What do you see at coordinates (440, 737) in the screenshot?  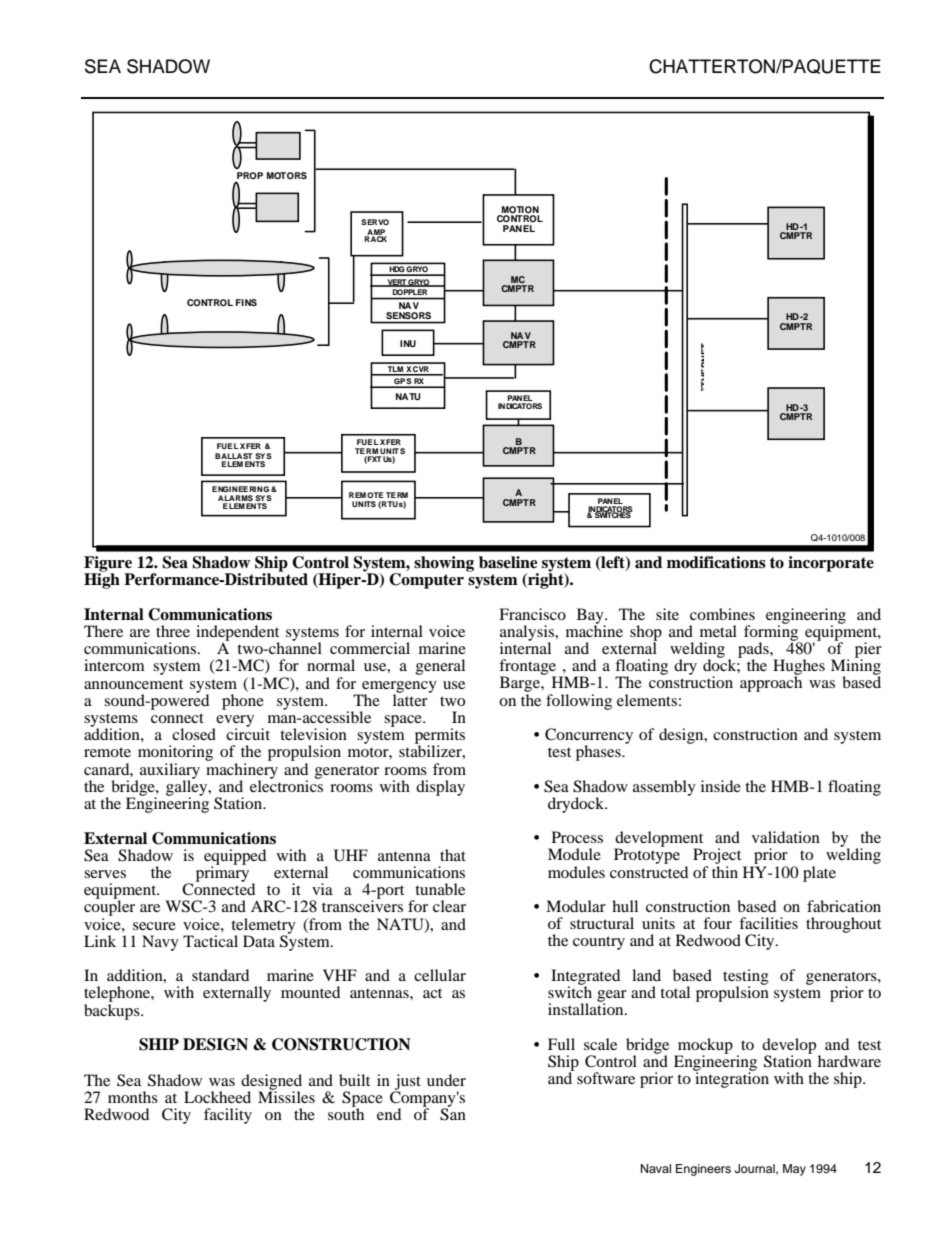 I see `permits` at bounding box center [440, 737].
